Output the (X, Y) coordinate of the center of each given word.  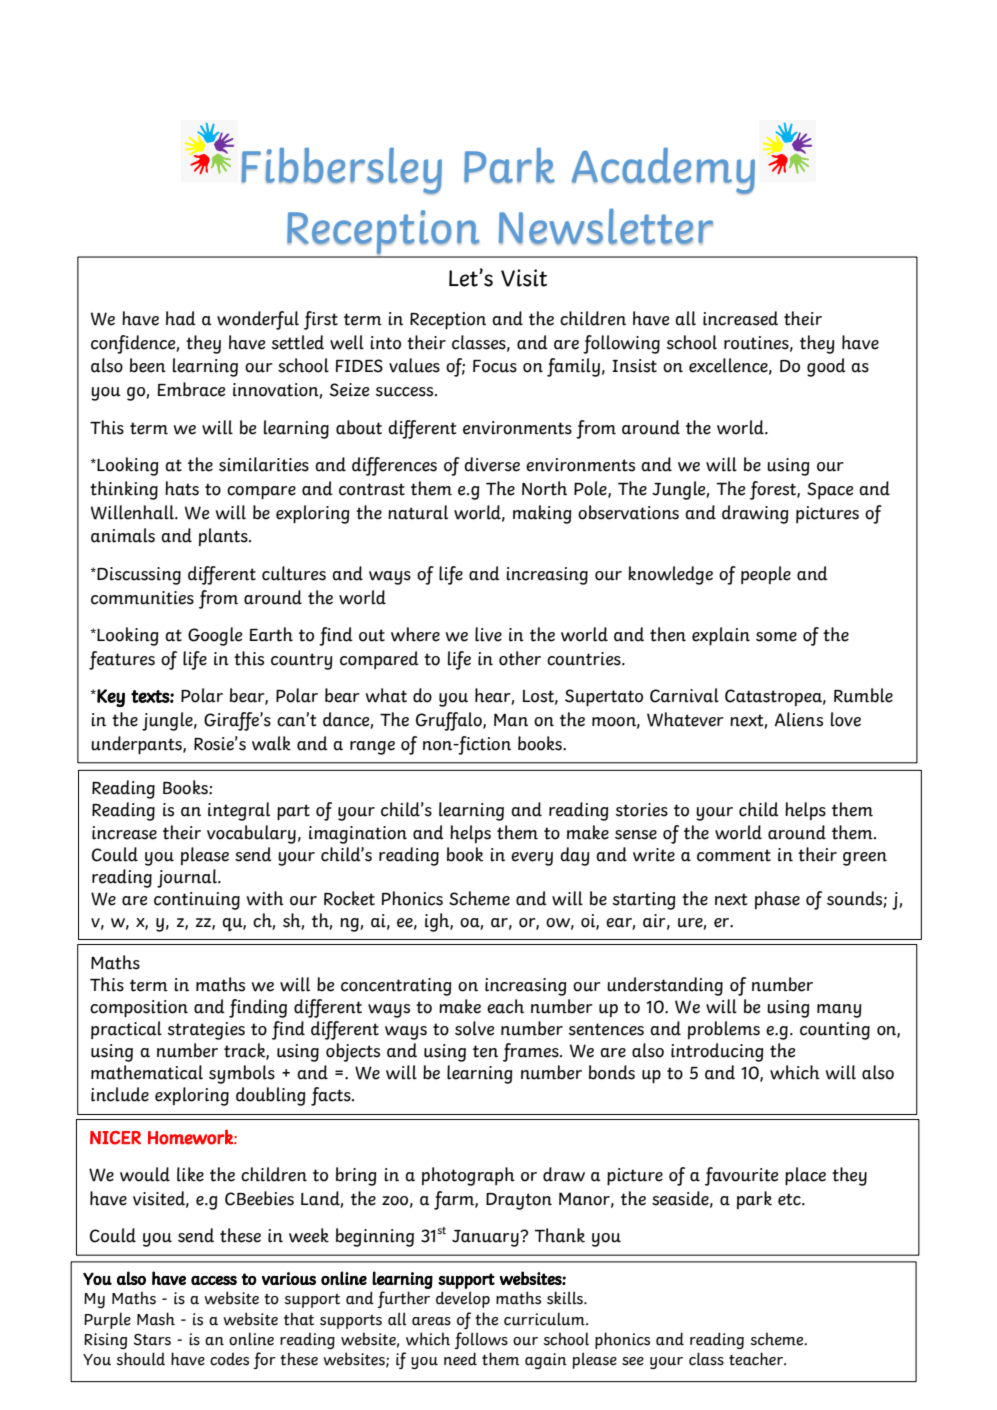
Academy (663, 171)
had (181, 318)
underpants (137, 745)
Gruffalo (450, 721)
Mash (156, 1319)
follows (481, 1340)
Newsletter (606, 227)
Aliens (799, 719)
